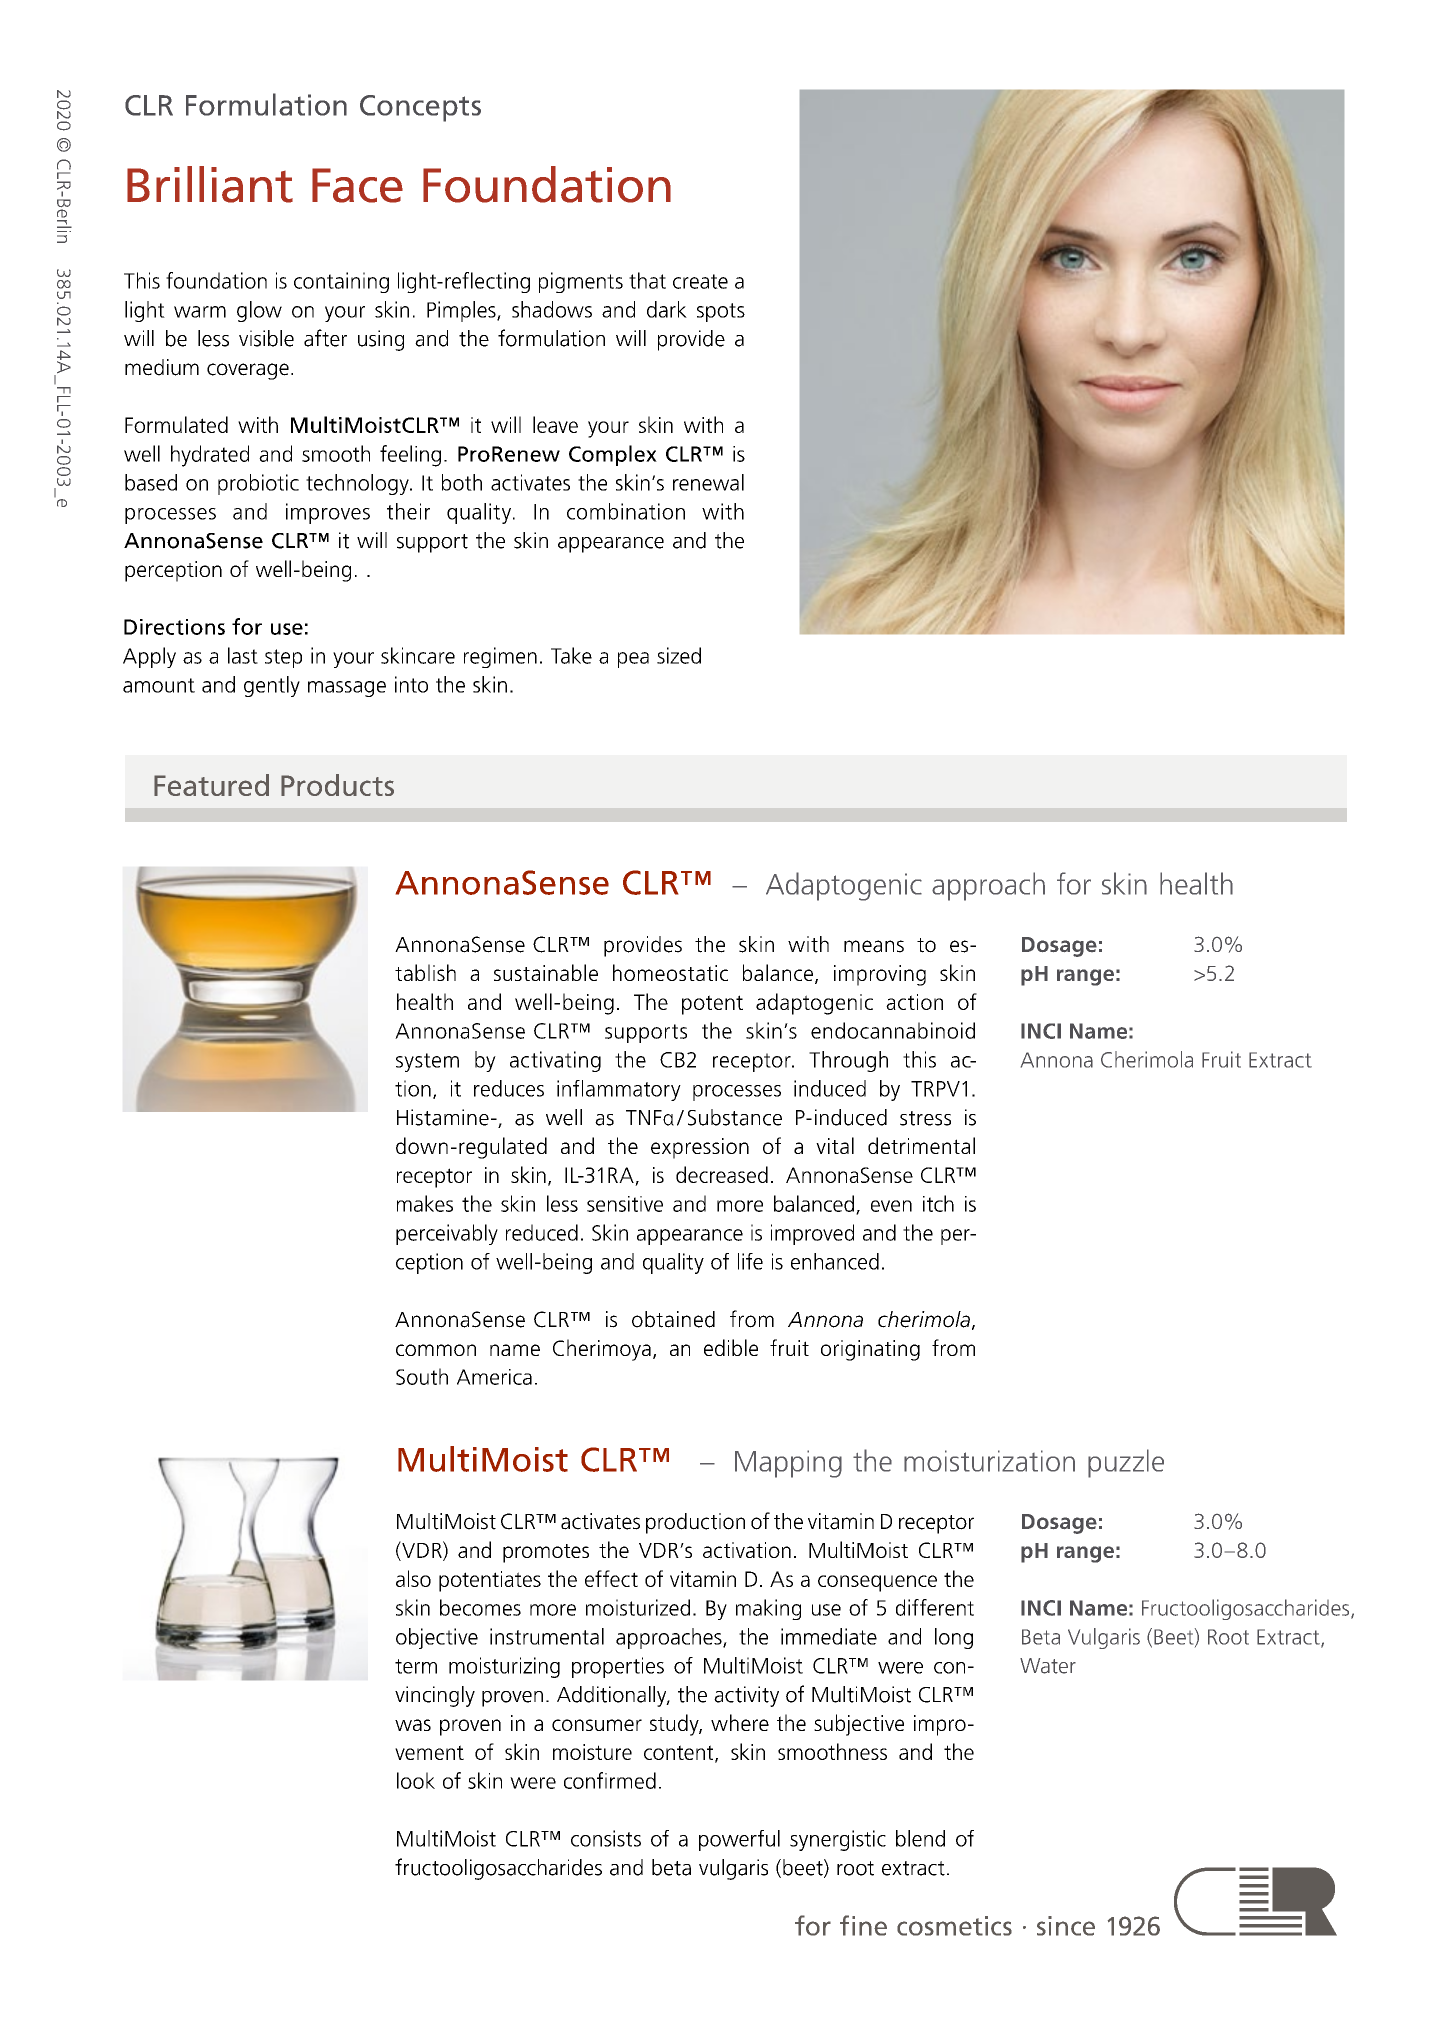 Image resolution: width=1431 pixels, height=2024 pixels. I want to click on look, so click(416, 1780).
